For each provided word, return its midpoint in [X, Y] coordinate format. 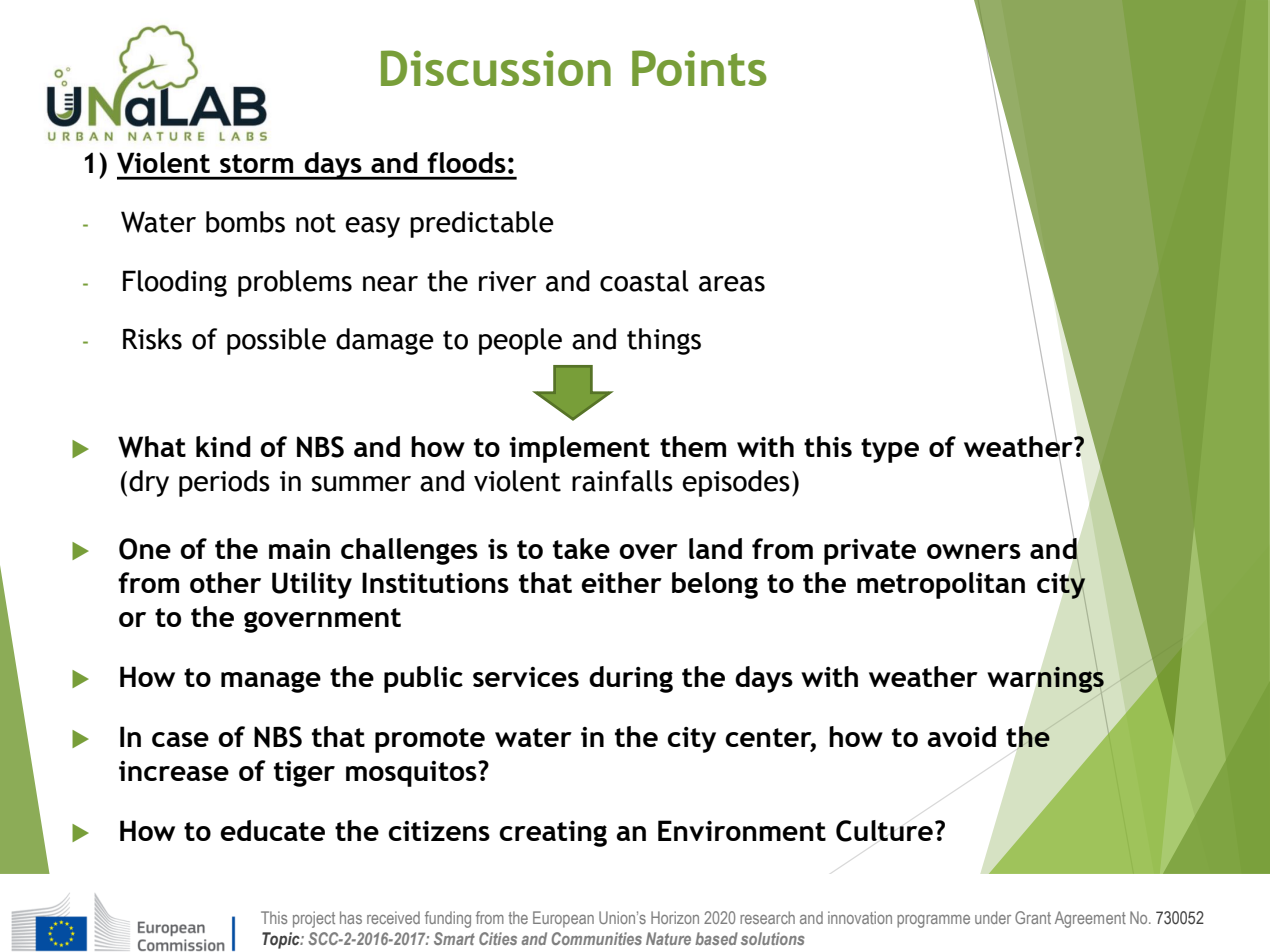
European [563, 919]
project [314, 919]
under [993, 917]
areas [732, 284]
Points [699, 68]
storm [256, 163]
